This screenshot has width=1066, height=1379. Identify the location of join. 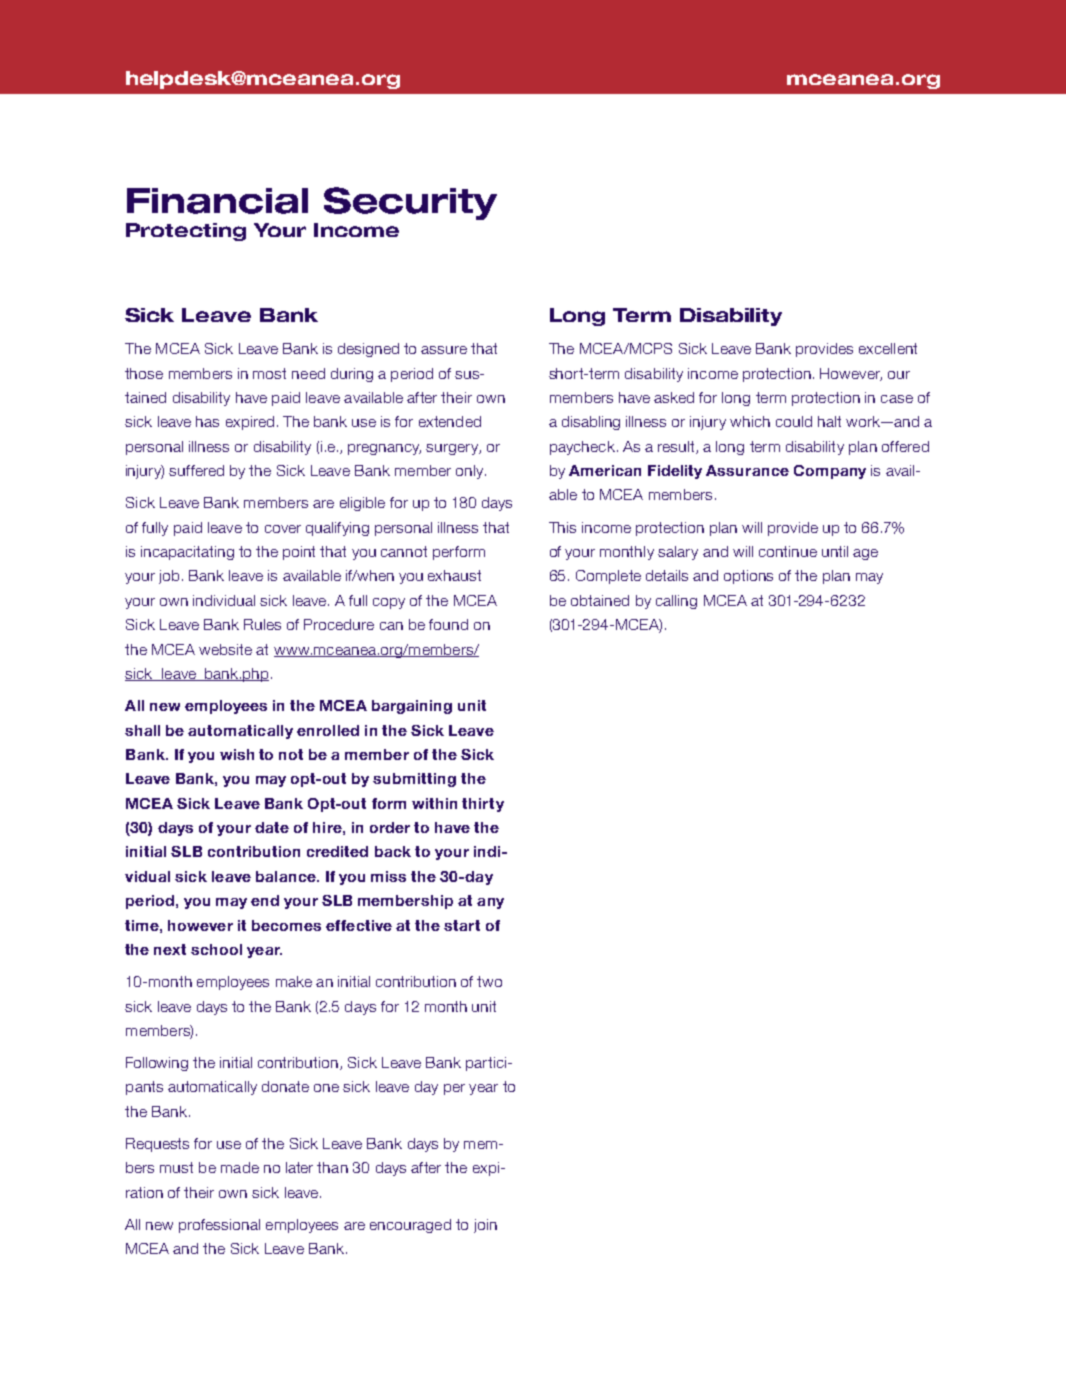
(485, 1226).
